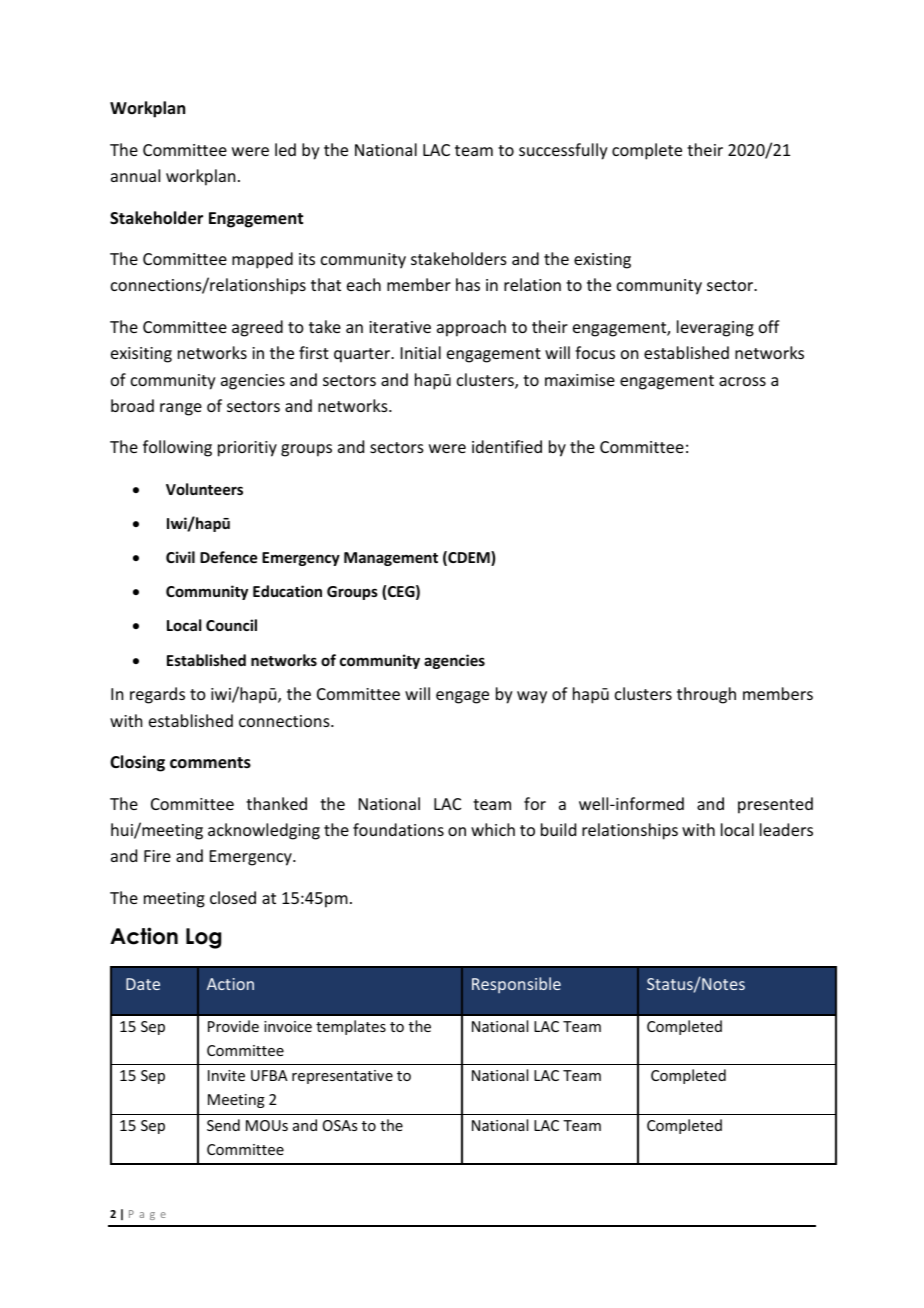  I want to click on Invite, so click(226, 1075).
